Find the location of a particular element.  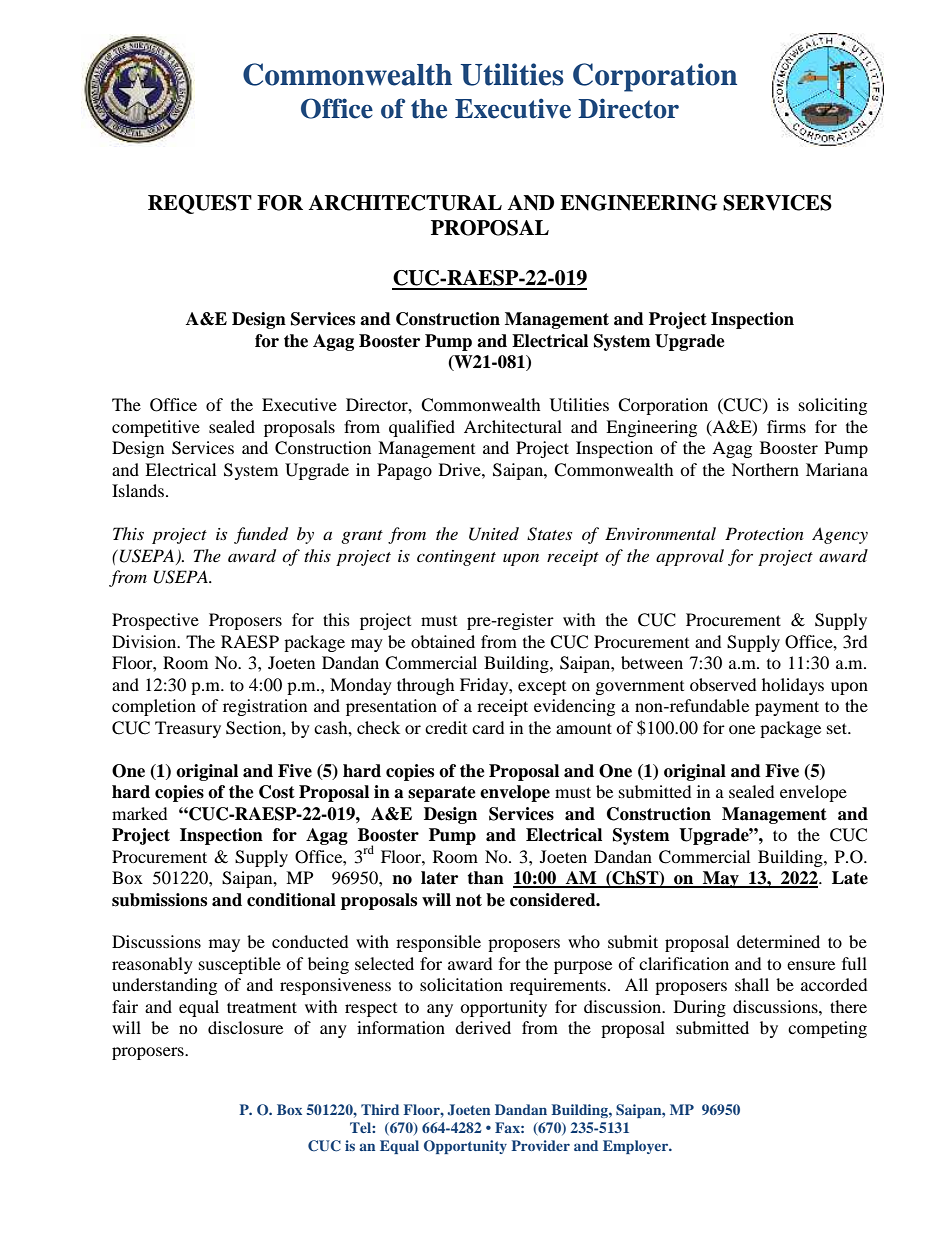

Prospective is located at coordinates (155, 621).
